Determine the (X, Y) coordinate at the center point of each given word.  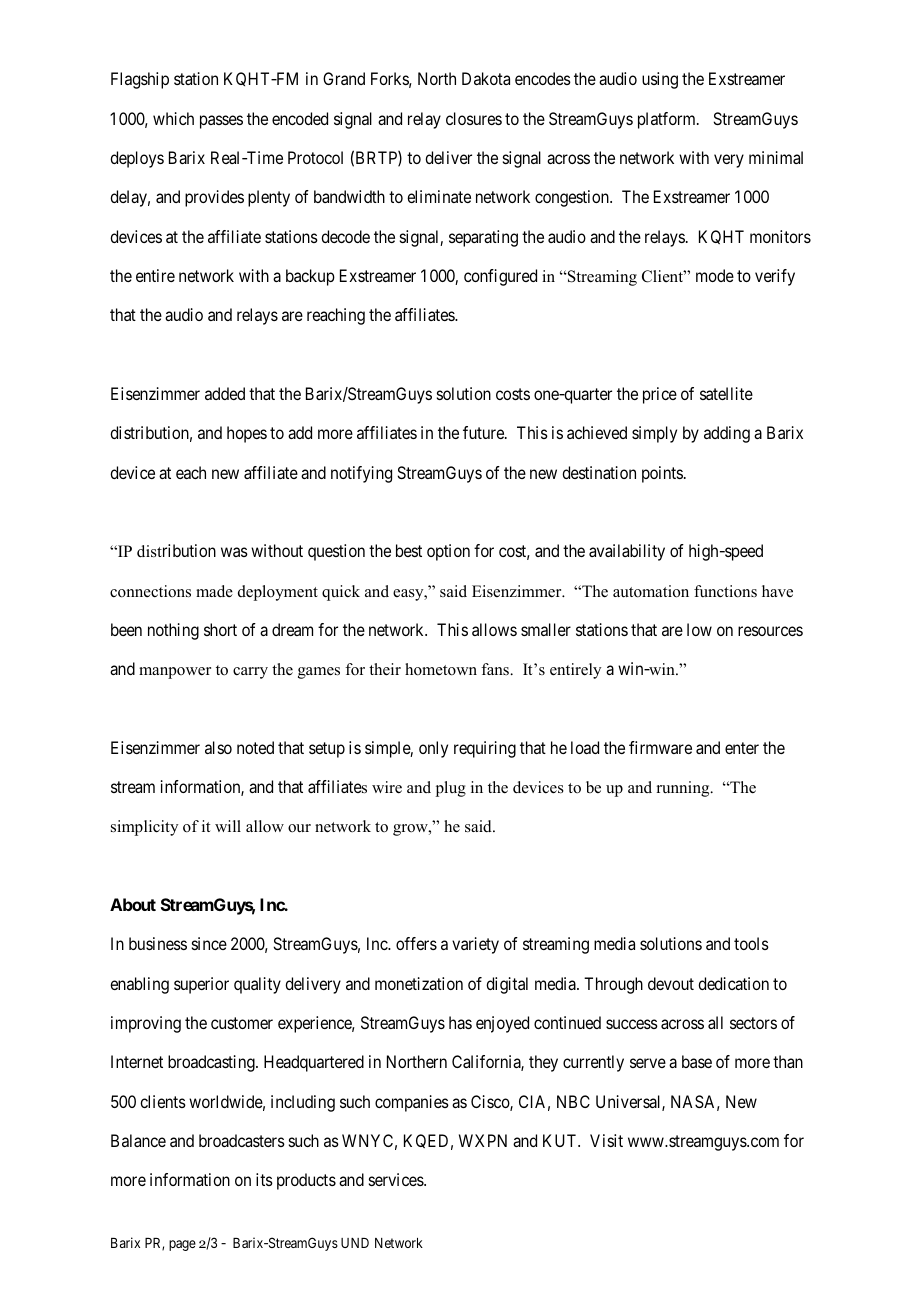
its (264, 1179)
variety (475, 945)
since (209, 943)
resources (770, 631)
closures (474, 118)
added (225, 393)
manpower (175, 673)
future (484, 432)
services (397, 1179)
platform (668, 120)
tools (751, 943)
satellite (726, 393)
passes (221, 122)
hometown (441, 669)
